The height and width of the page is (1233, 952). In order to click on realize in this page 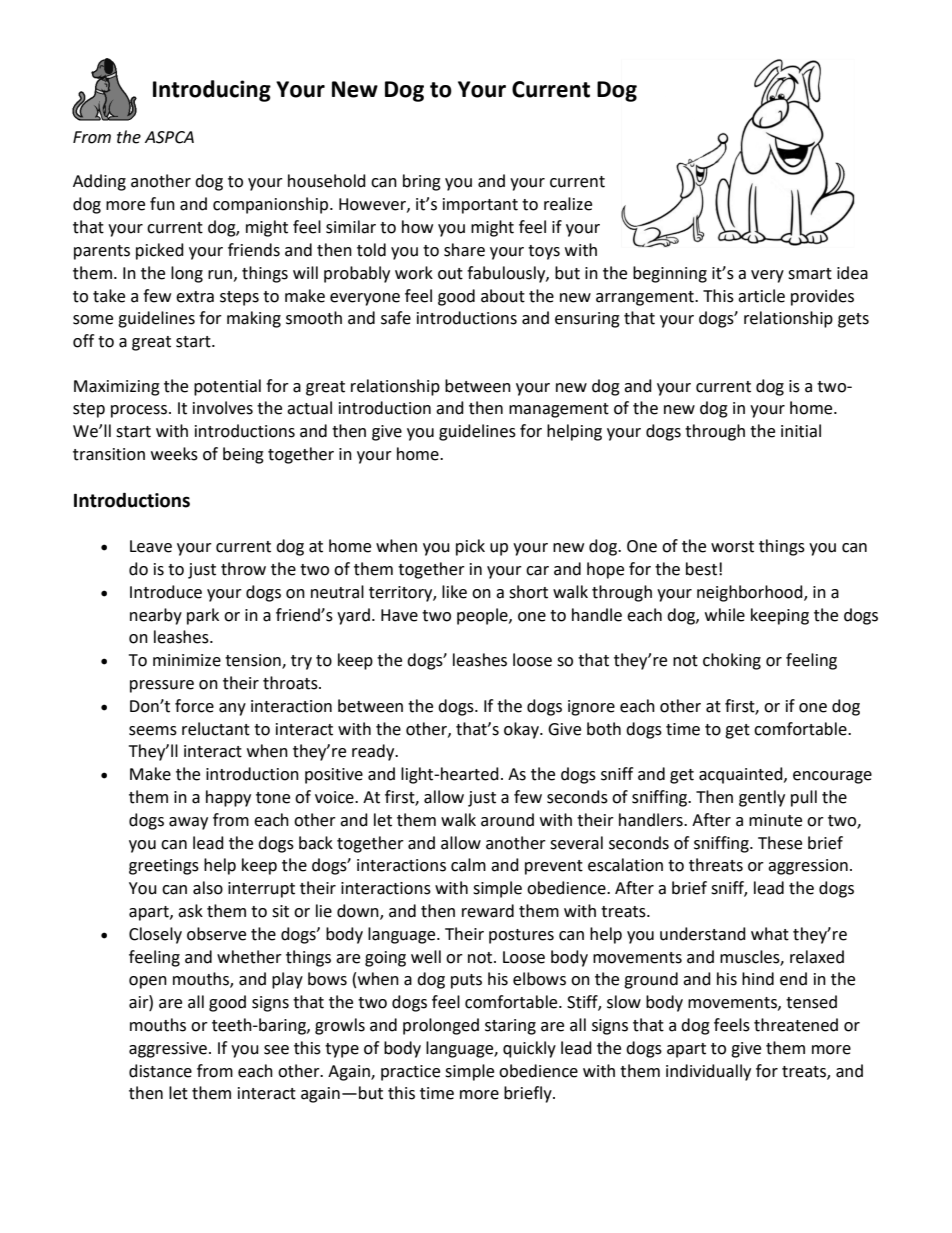, I will do `click(568, 204)`.
